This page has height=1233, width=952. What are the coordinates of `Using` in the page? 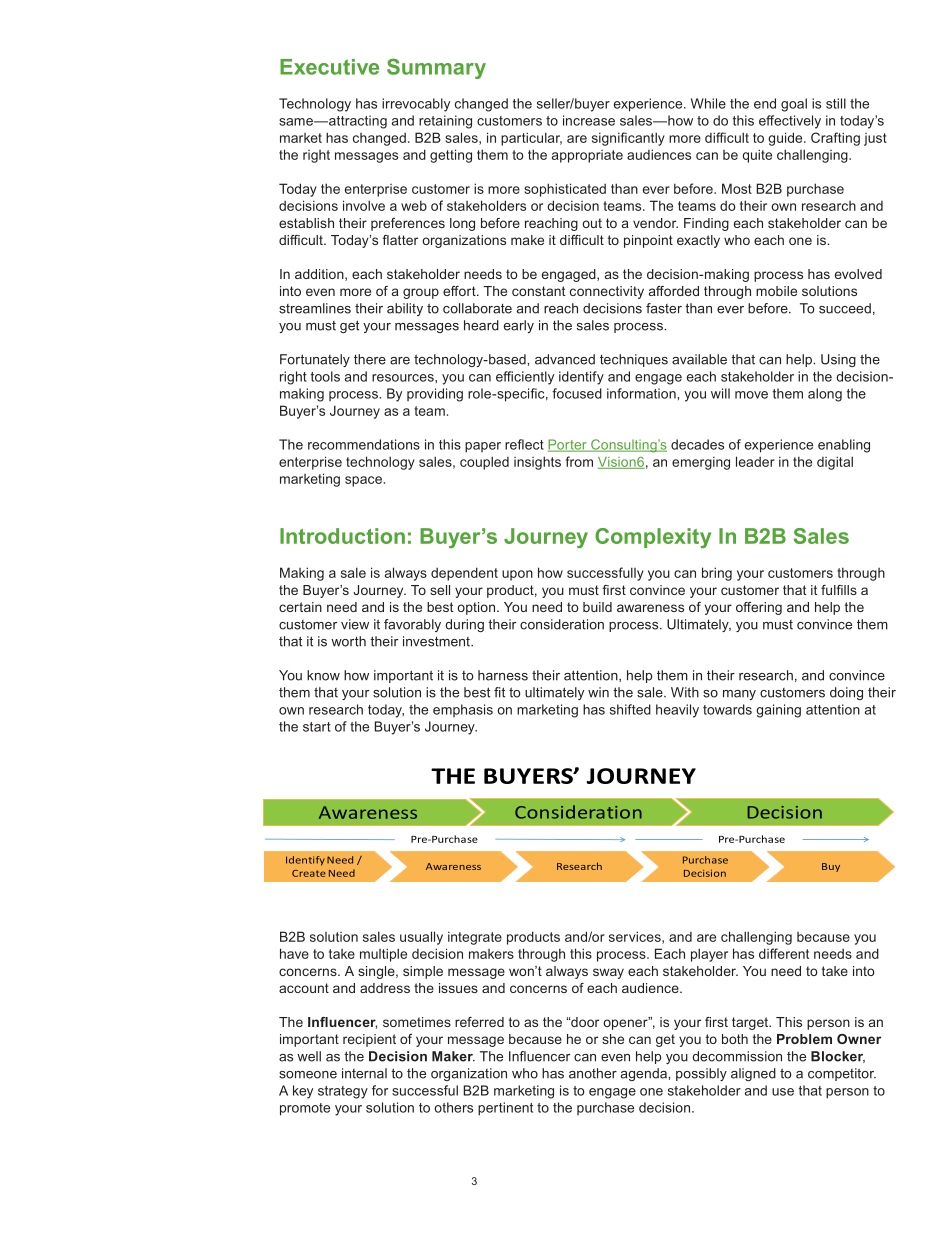 It's located at (838, 360).
